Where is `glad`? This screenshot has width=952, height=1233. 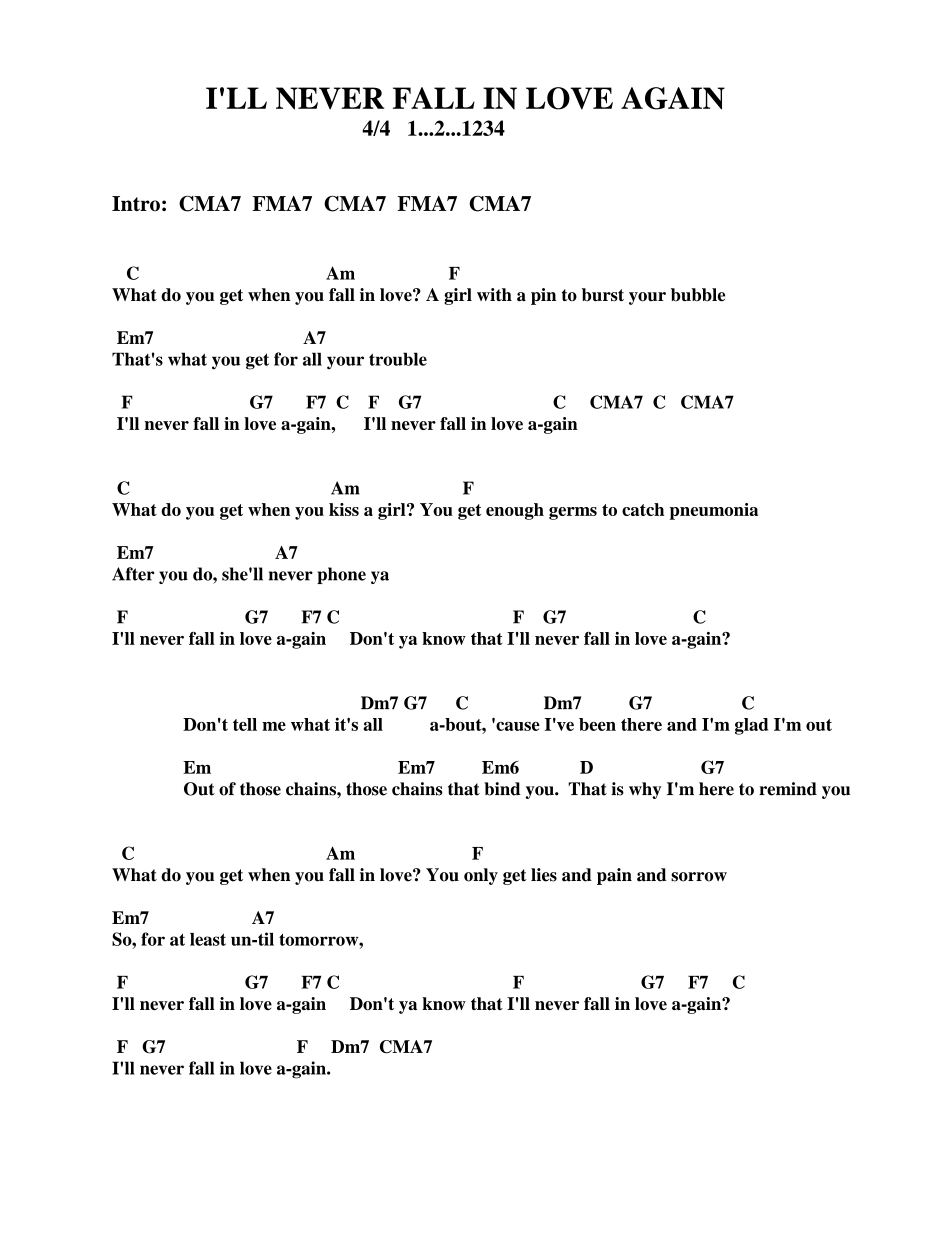
glad is located at coordinates (751, 726).
